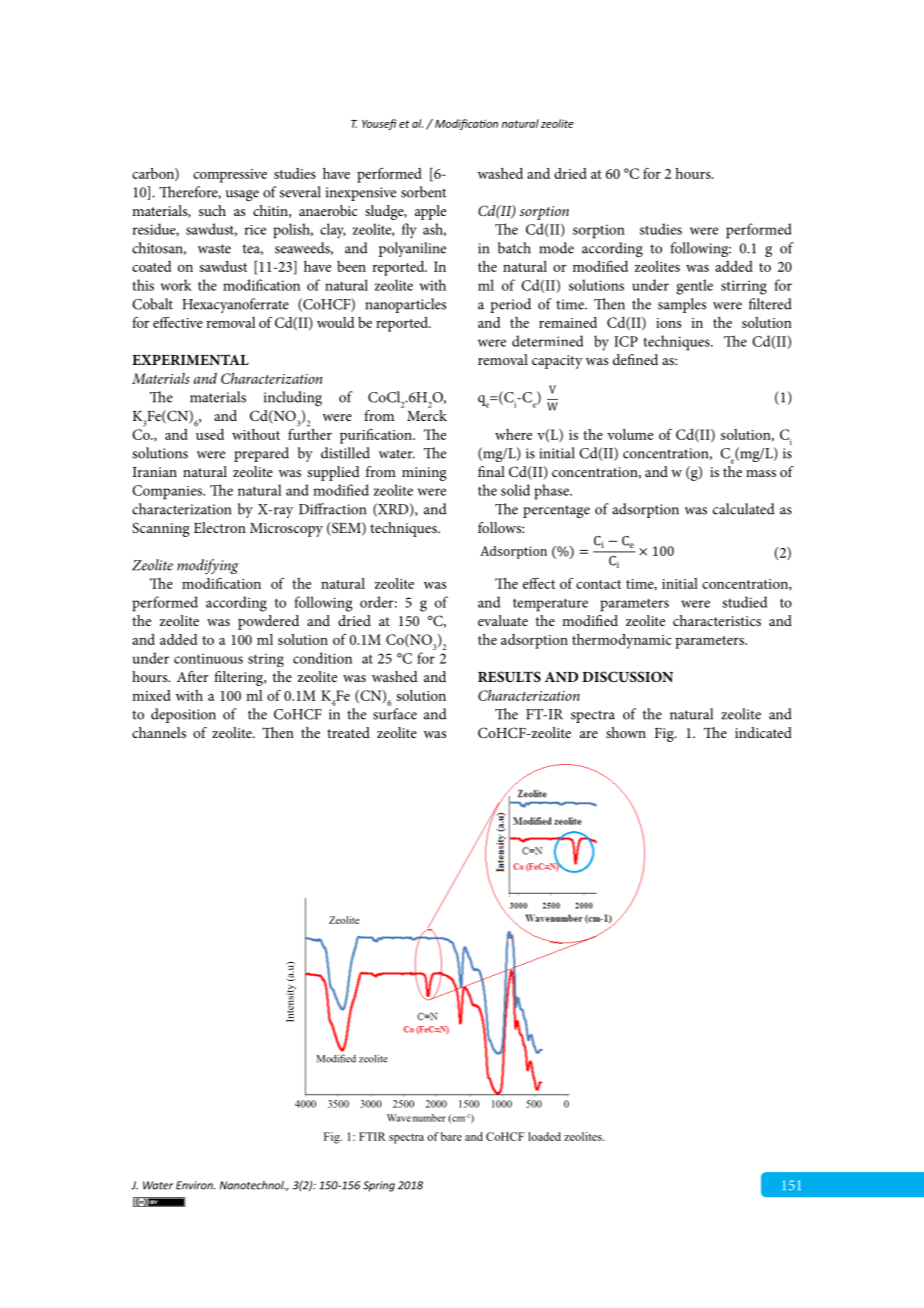 The image size is (924, 1308). I want to click on number, so click(429, 1118).
